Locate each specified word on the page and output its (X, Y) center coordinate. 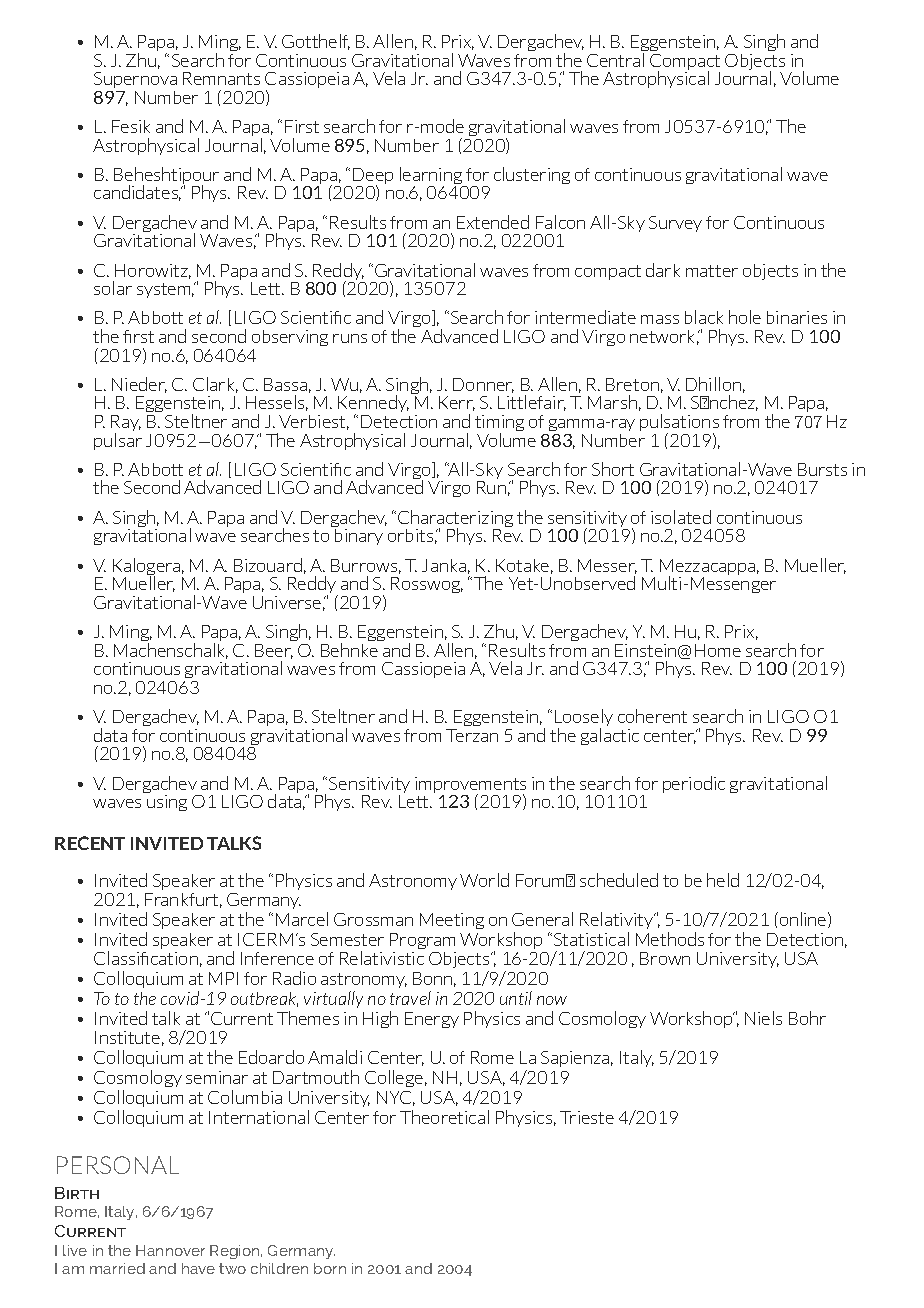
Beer (274, 651)
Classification (146, 958)
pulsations (679, 424)
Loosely (584, 719)
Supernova (135, 80)
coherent (652, 716)
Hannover (170, 1250)
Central (615, 60)
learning (432, 177)
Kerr (457, 403)
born (330, 1268)
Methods (670, 939)
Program (423, 943)
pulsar (118, 441)
